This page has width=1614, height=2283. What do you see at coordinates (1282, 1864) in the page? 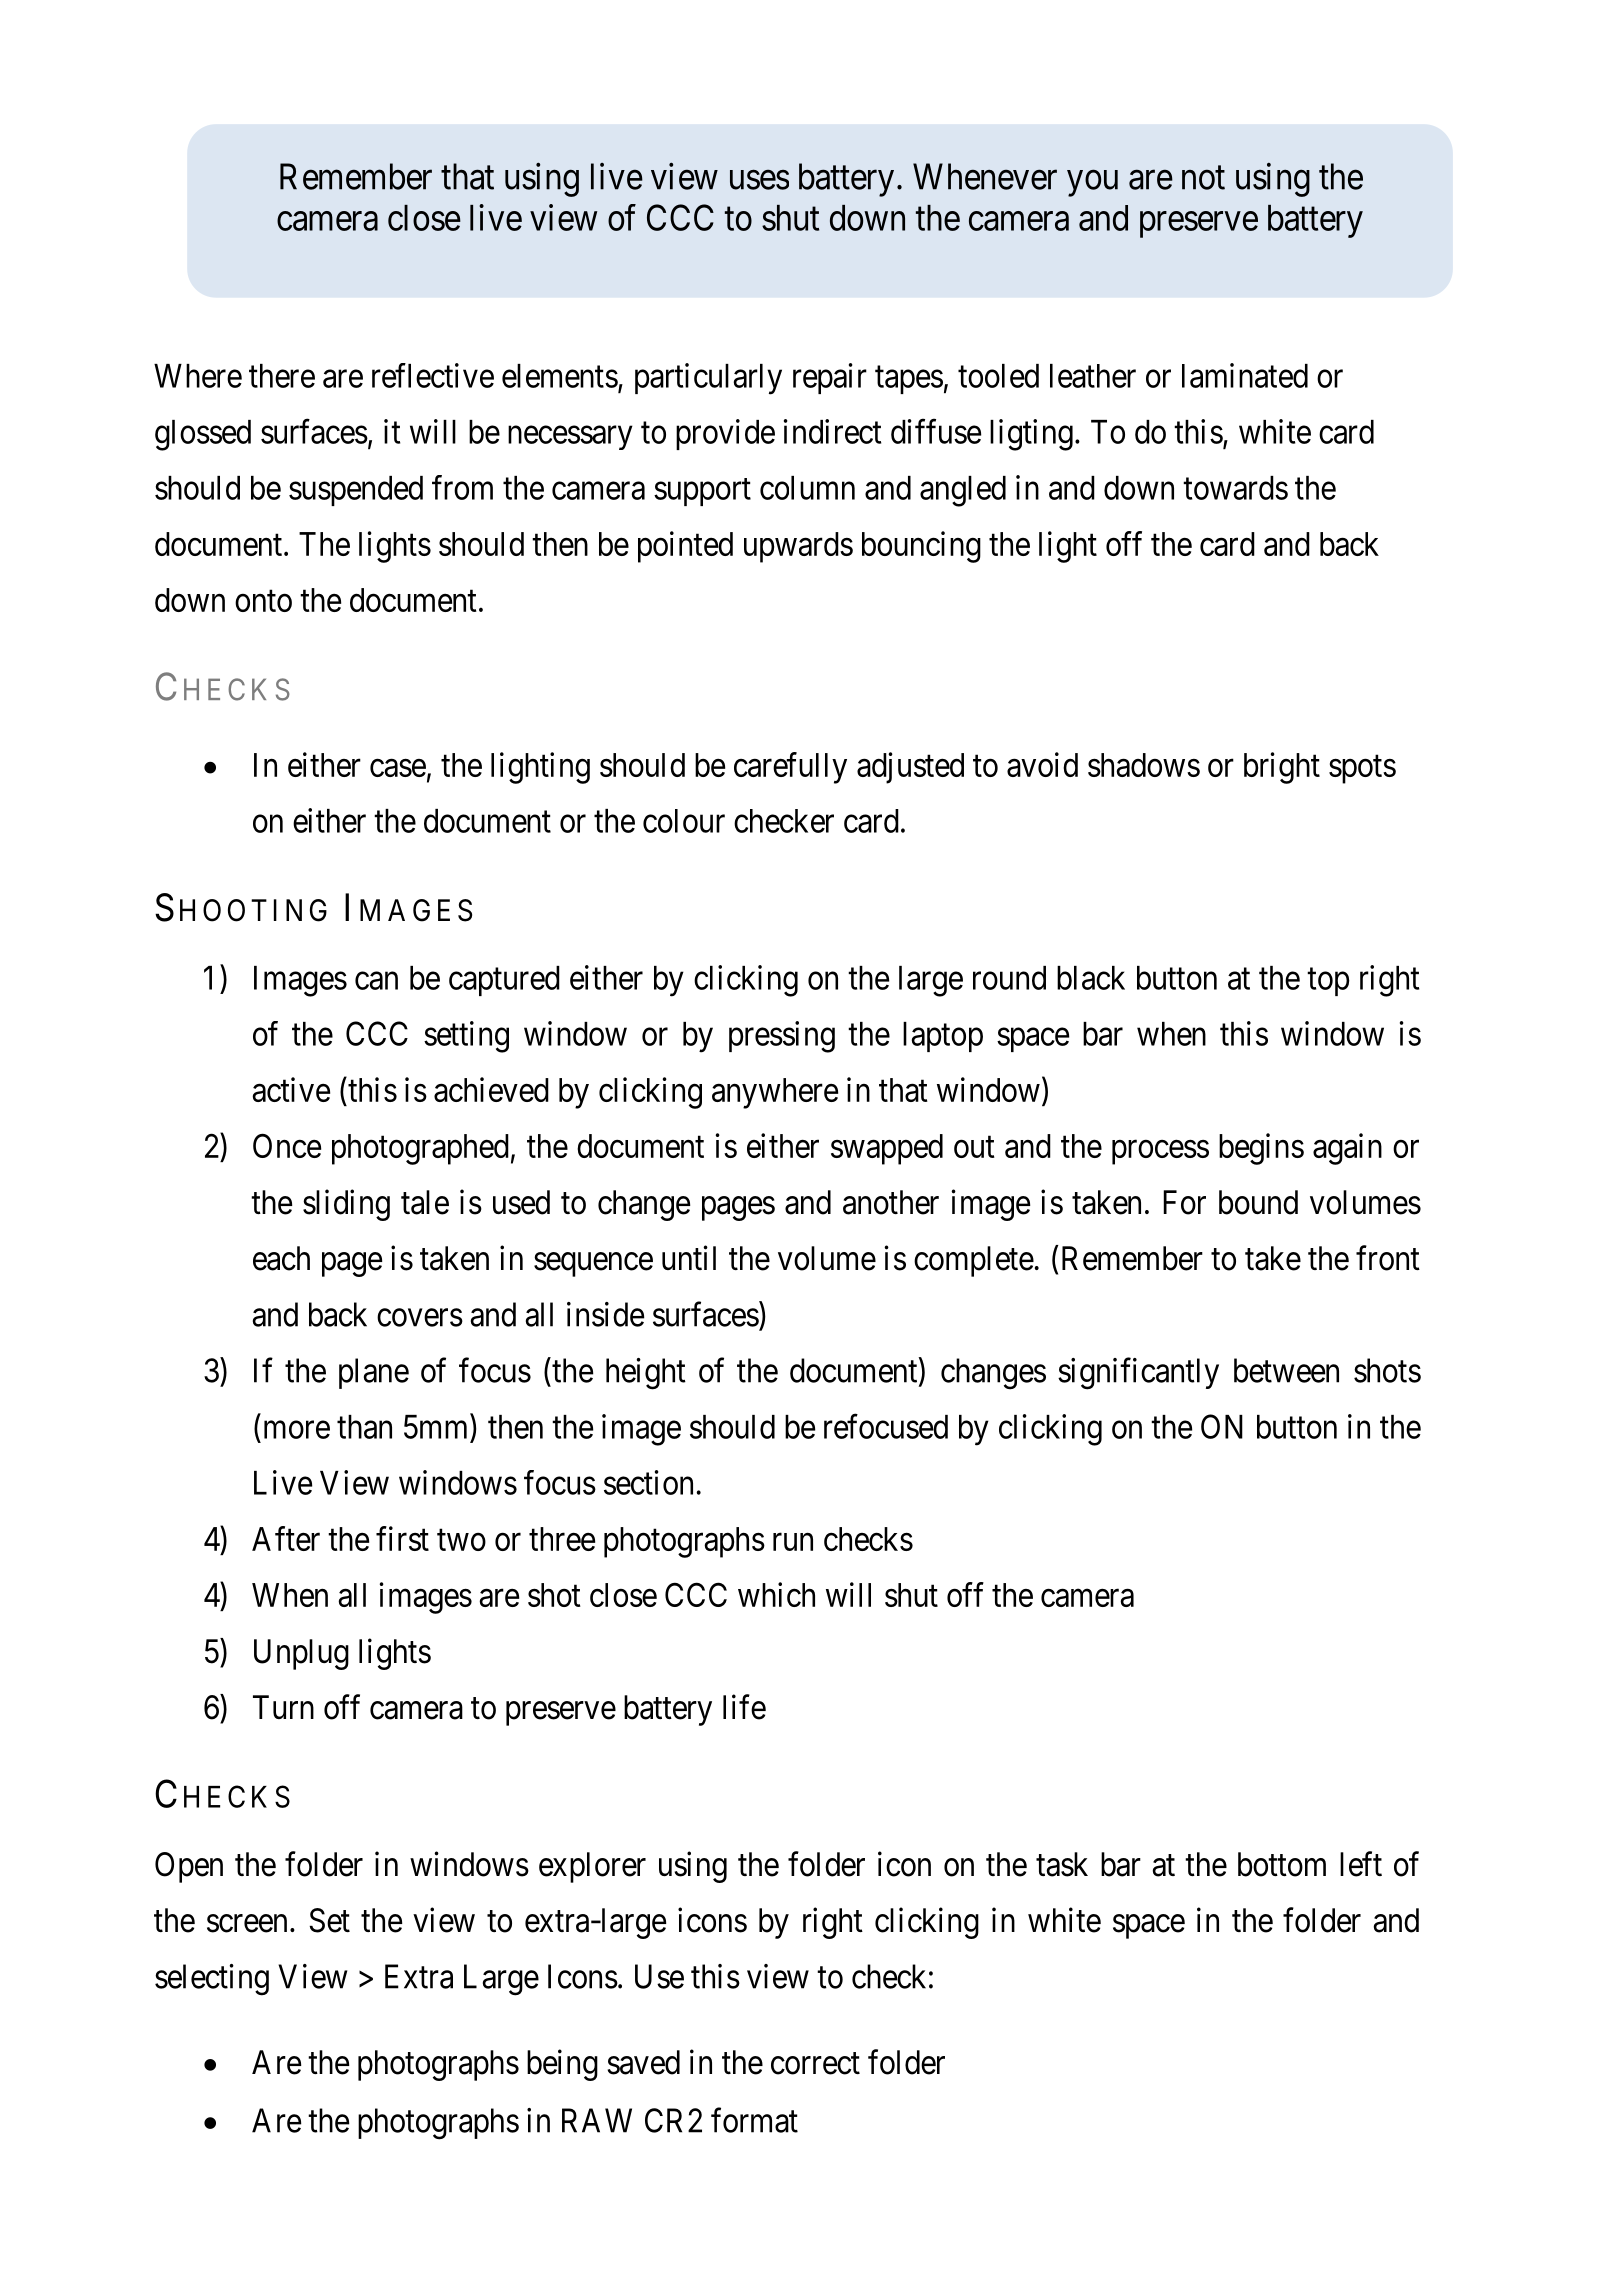
I see `bottom` at bounding box center [1282, 1864].
